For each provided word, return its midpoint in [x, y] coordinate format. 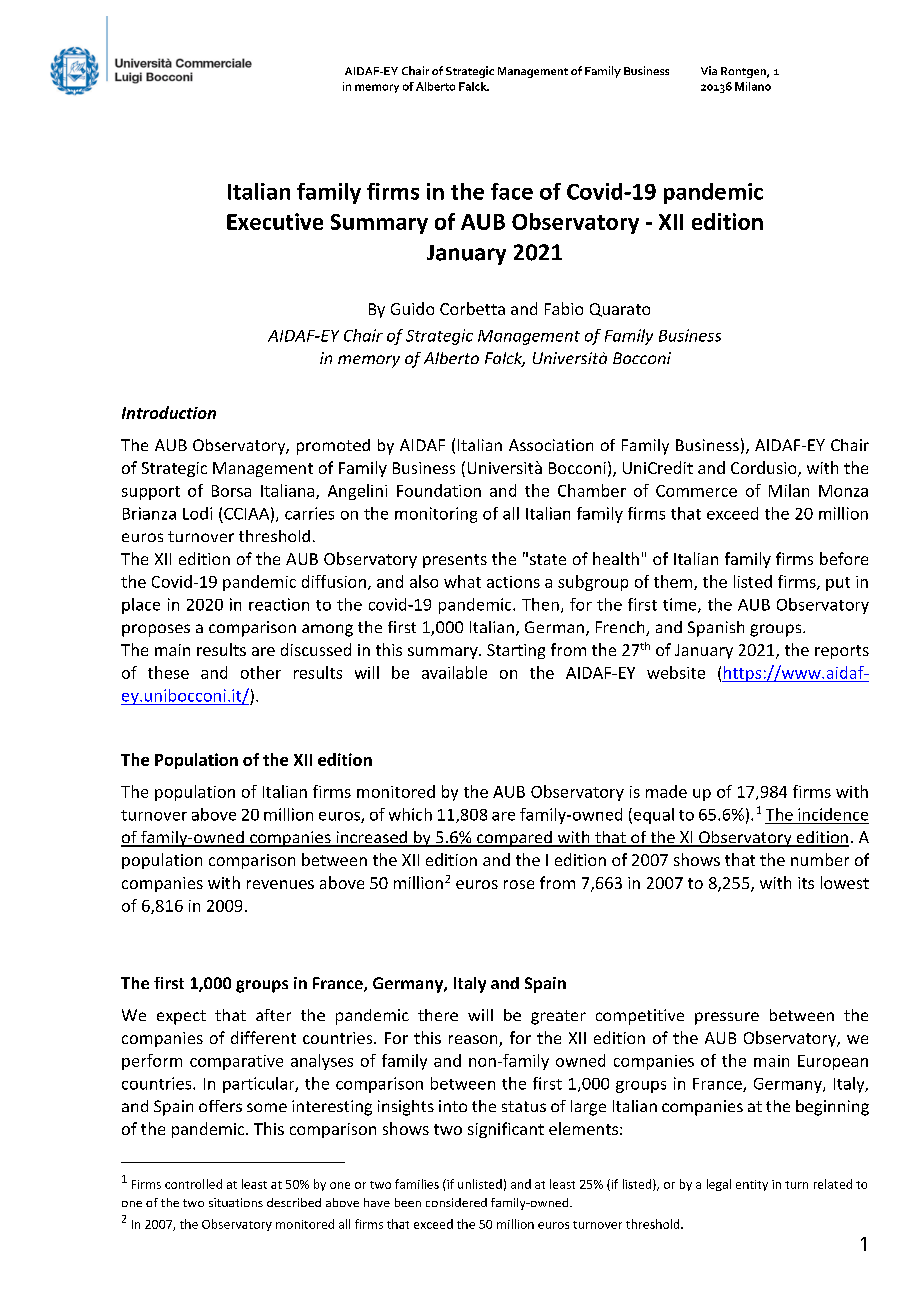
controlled [193, 1184]
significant [506, 1130]
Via [709, 70]
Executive [275, 221]
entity [752, 1185]
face [512, 191]
